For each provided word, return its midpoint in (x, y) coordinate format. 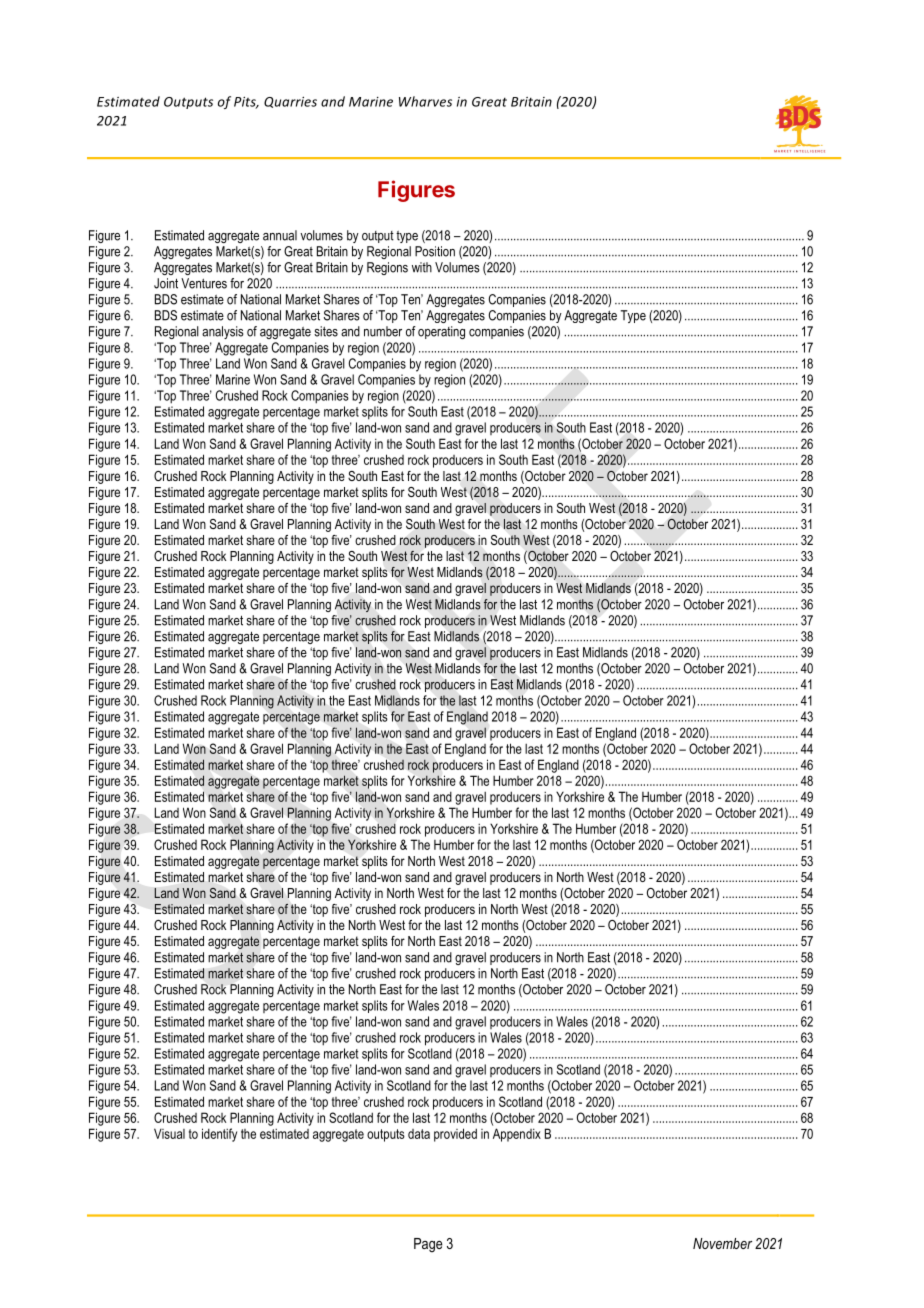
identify (219, 1135)
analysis (223, 332)
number (383, 331)
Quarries (290, 102)
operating (441, 332)
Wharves (425, 101)
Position (435, 251)
